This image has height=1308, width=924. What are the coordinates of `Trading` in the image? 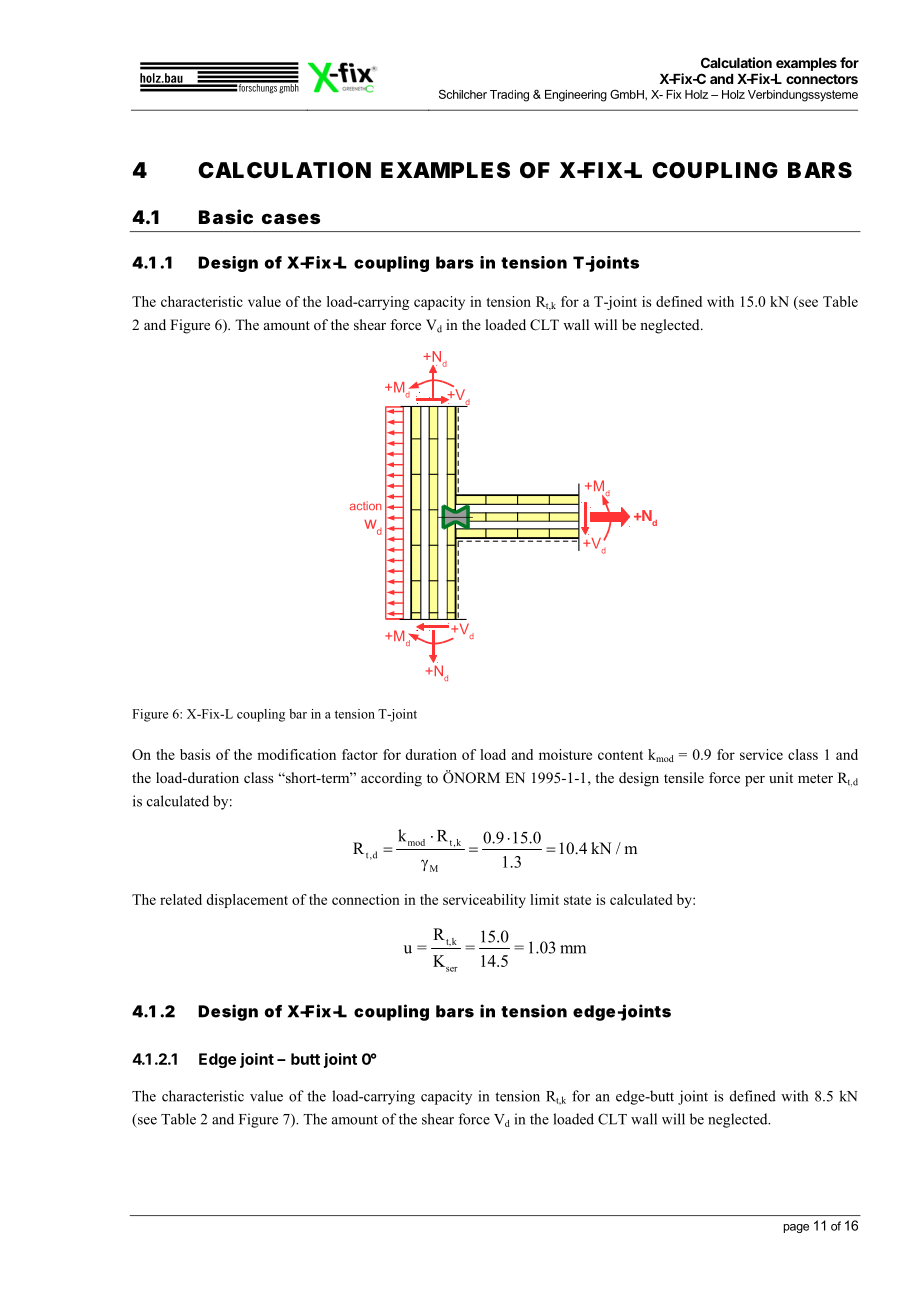 It's located at (509, 96).
